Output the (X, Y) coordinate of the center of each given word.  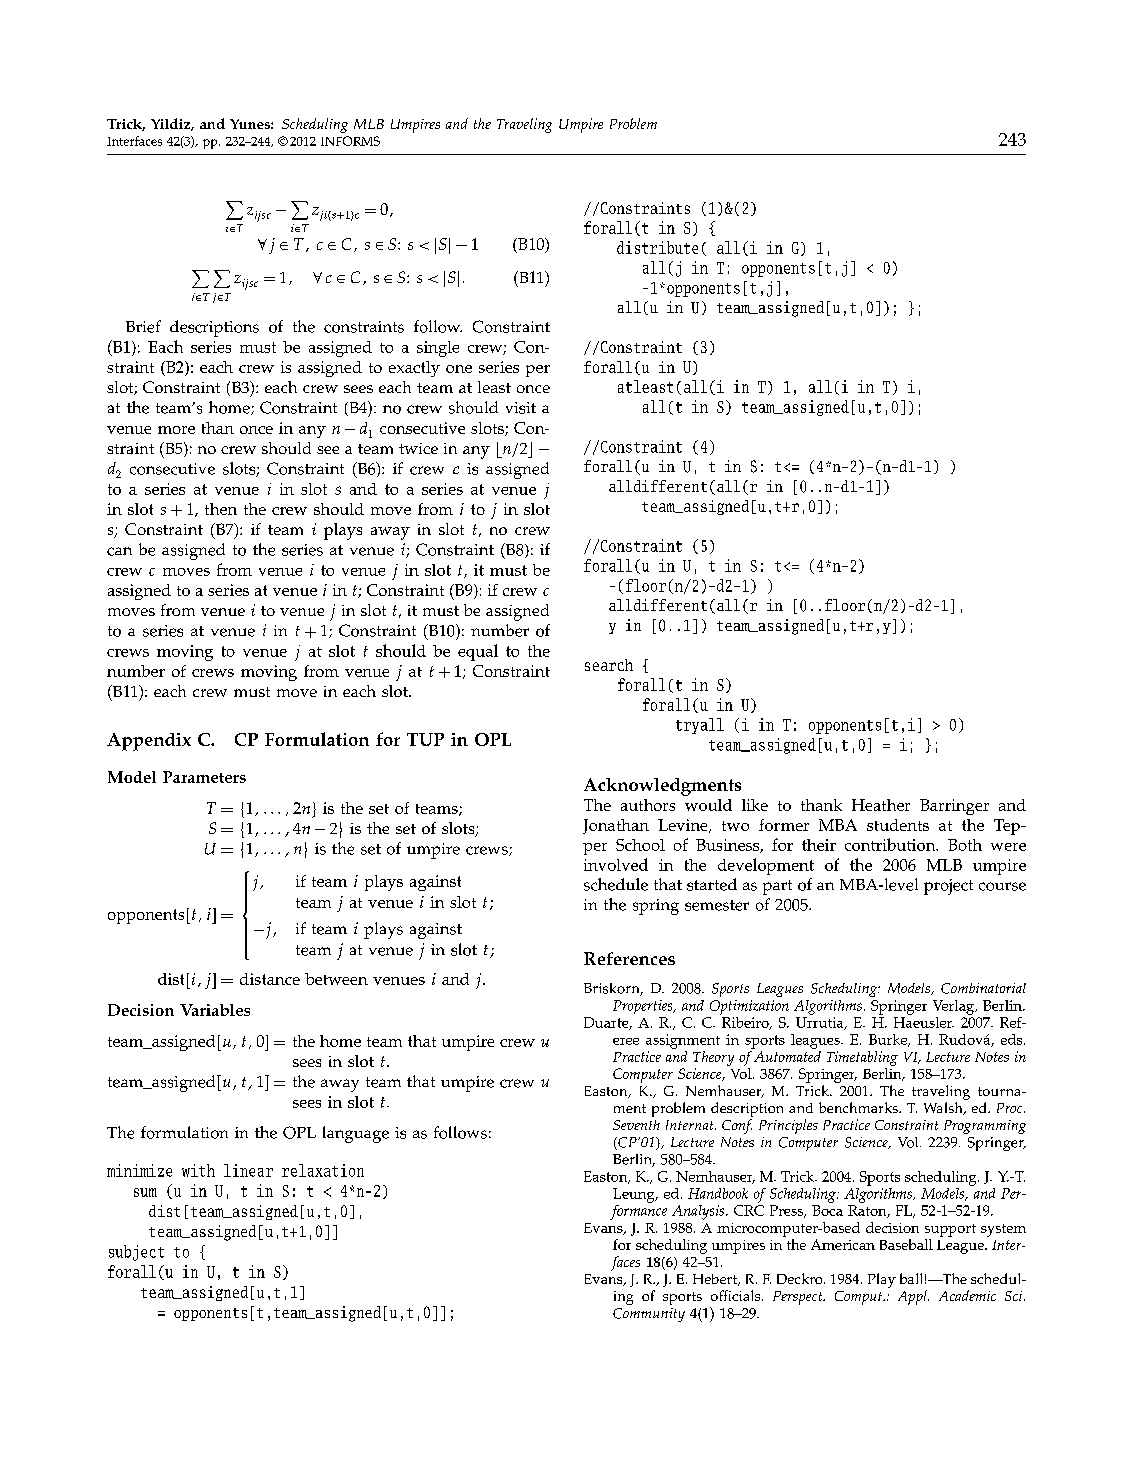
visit (521, 408)
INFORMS (350, 141)
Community (649, 1315)
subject (136, 1253)
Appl (913, 1297)
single (438, 349)
